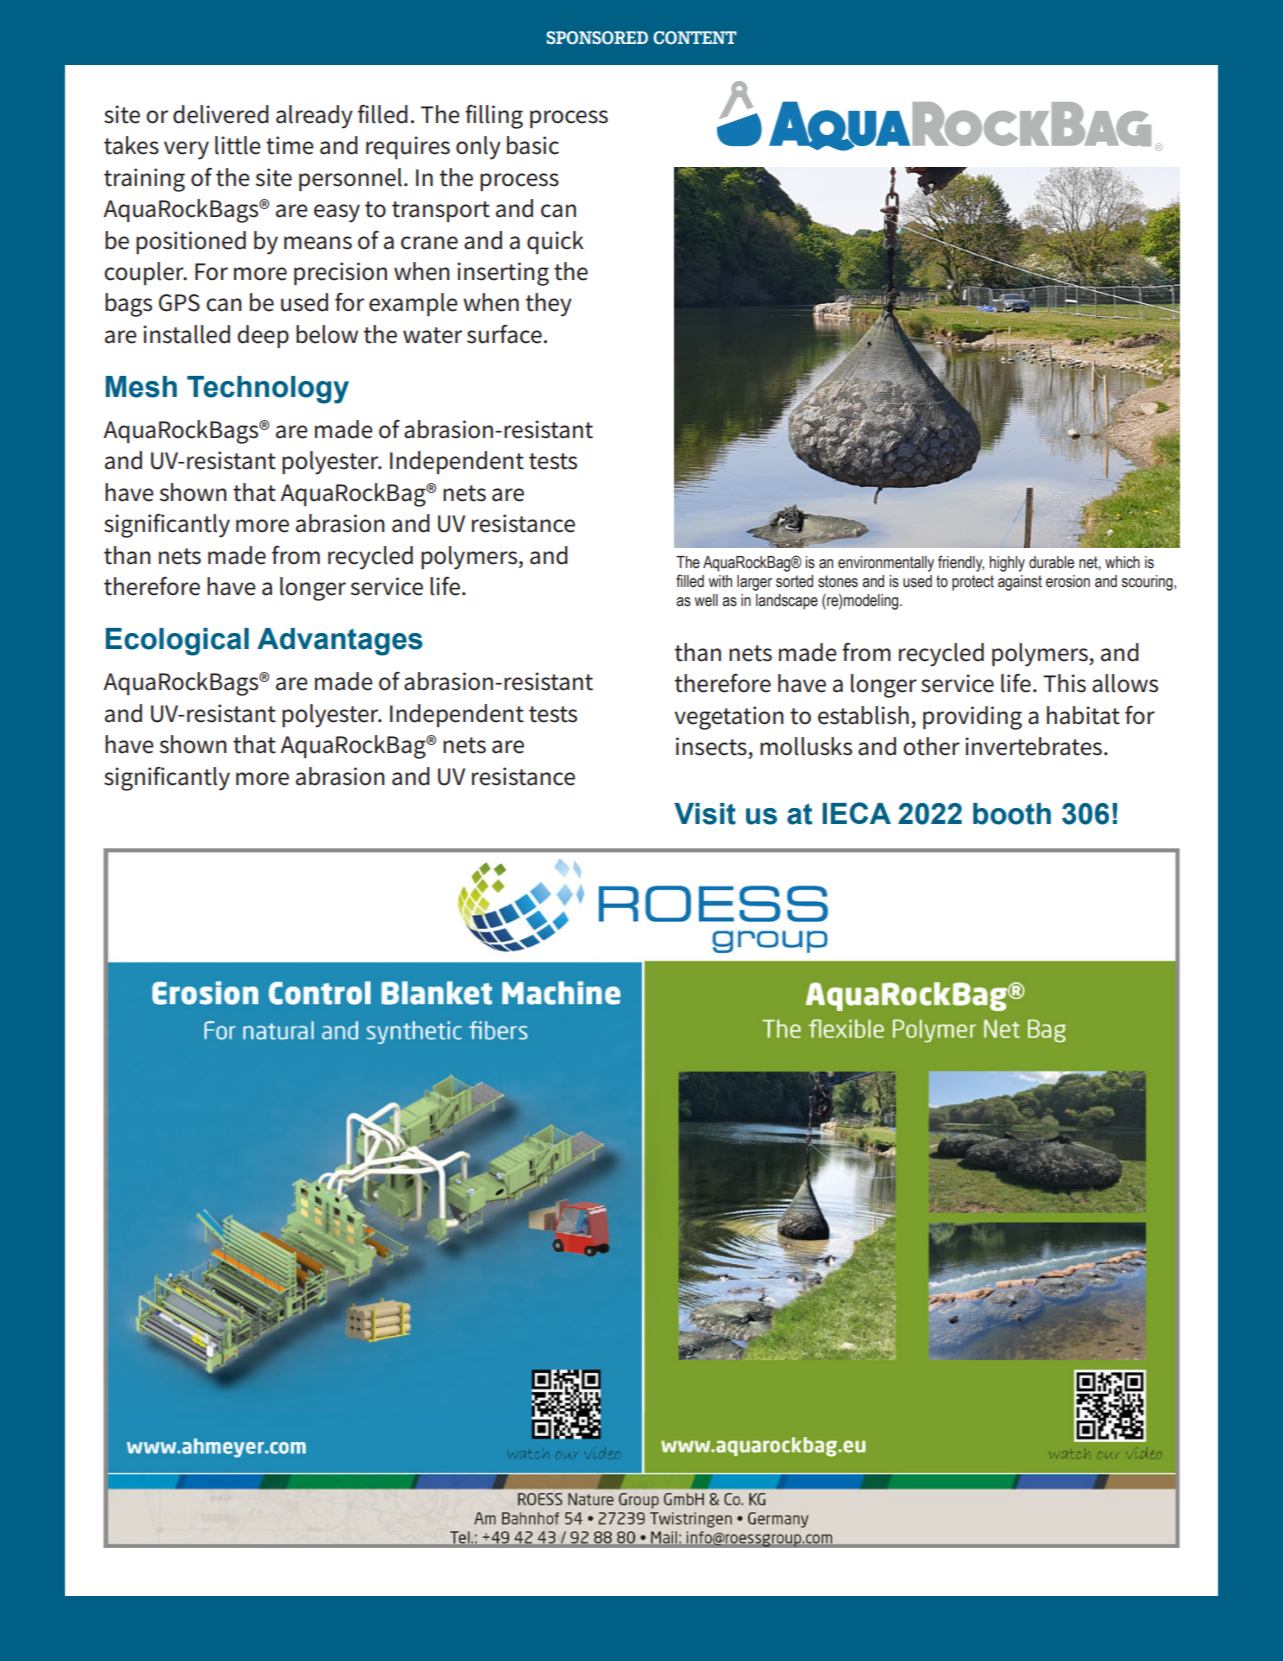 Image resolution: width=1283 pixels, height=1661 pixels. I want to click on surface, so click(504, 334).
